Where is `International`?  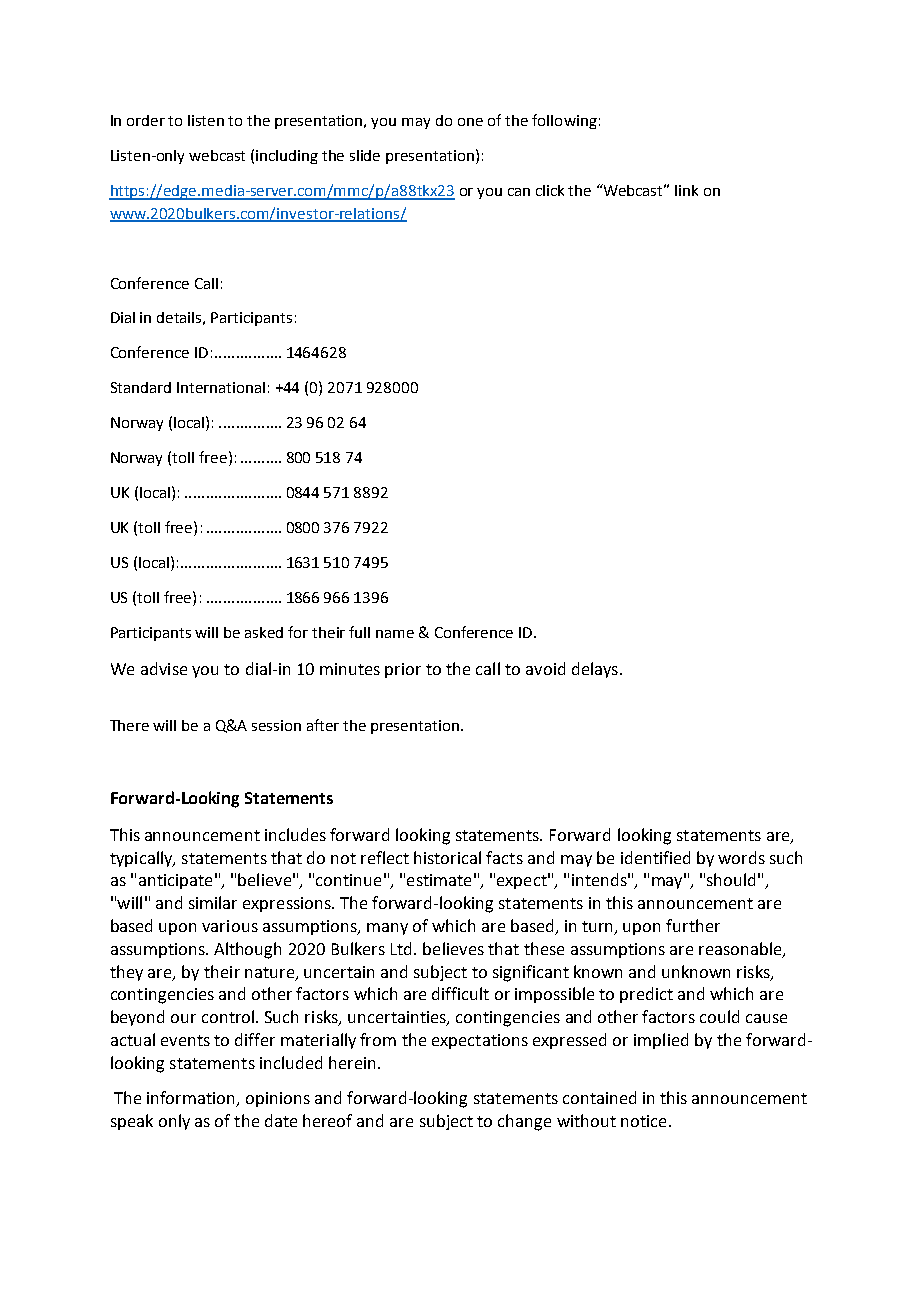 International is located at coordinates (221, 387).
